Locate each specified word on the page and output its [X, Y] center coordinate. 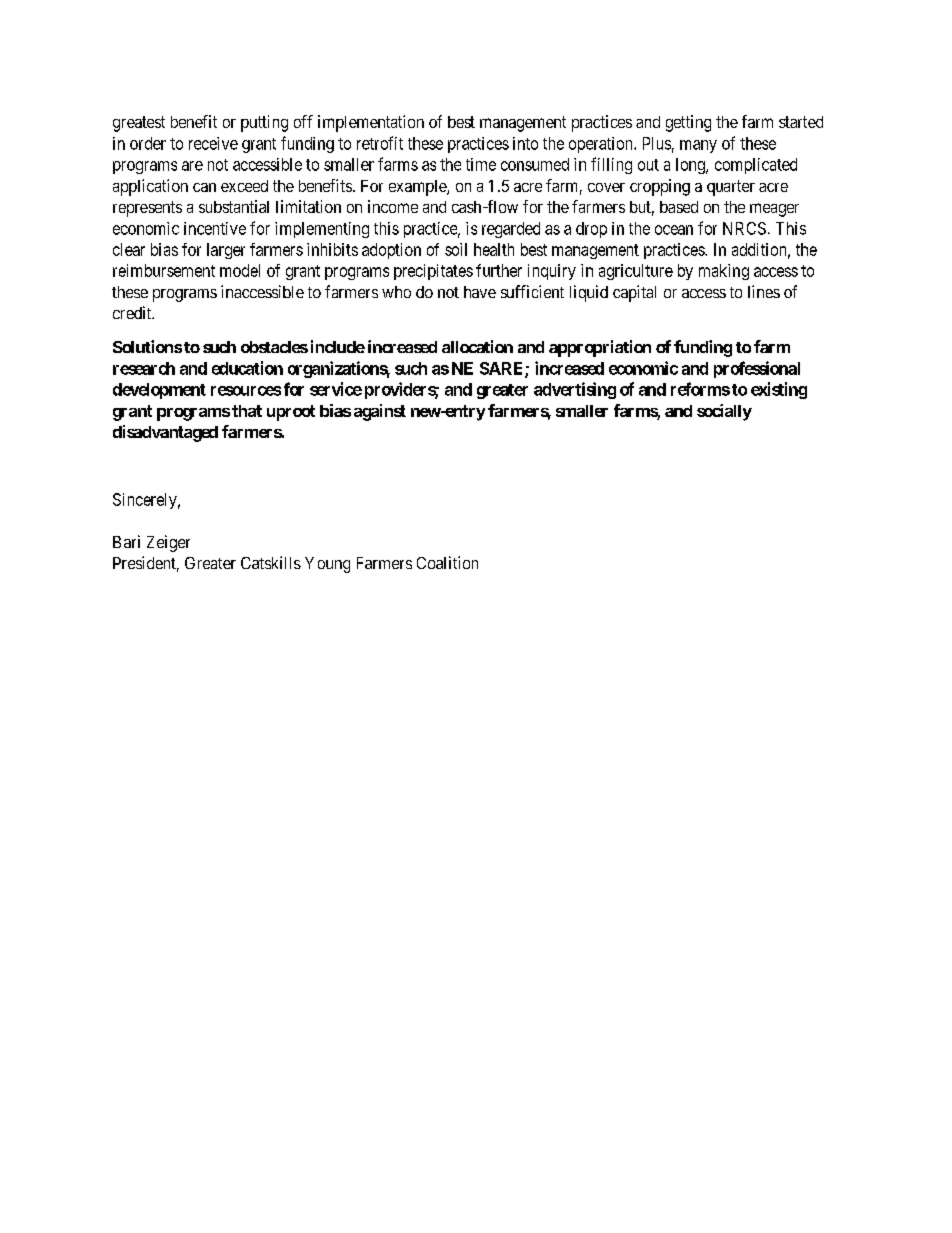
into [525, 143]
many [698, 146]
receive [213, 143]
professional [757, 369]
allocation [477, 346]
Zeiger [168, 543]
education [247, 368]
